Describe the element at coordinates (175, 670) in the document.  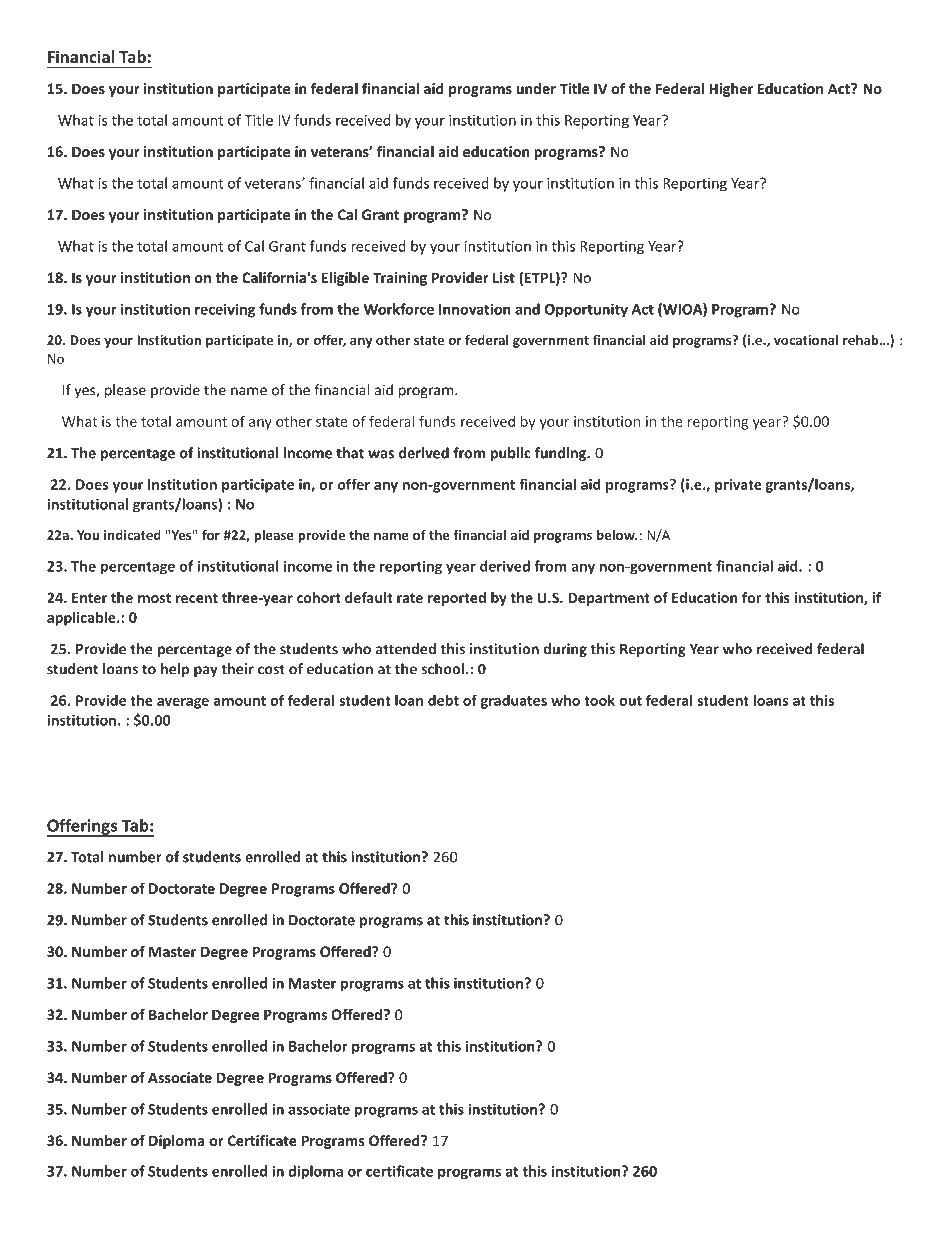
I see `help` at that location.
